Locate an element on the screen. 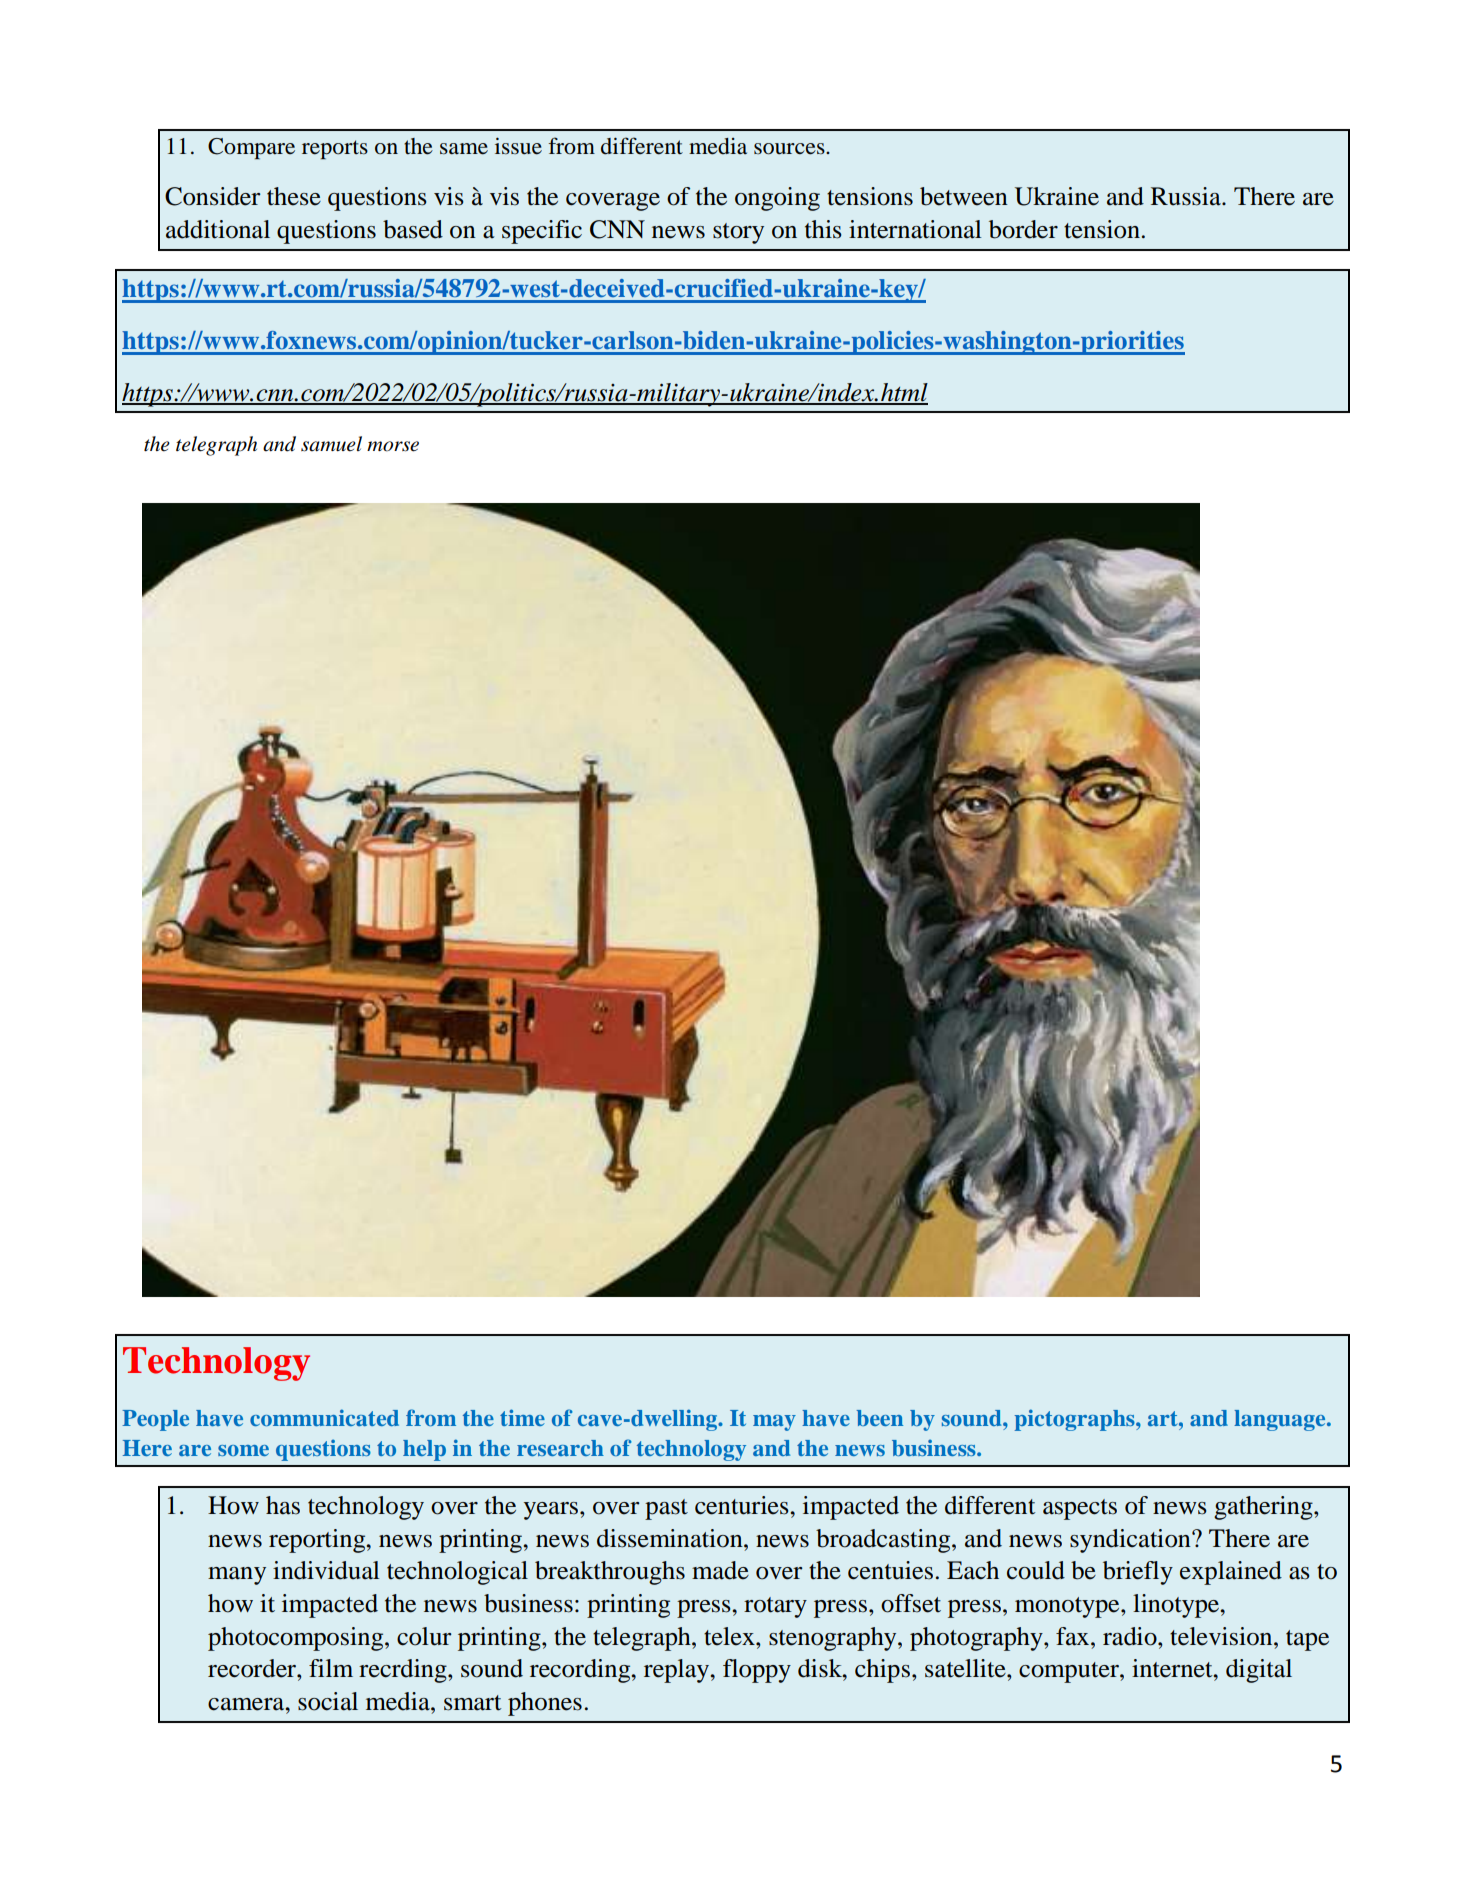 Image resolution: width=1465 pixels, height=1896 pixels. film is located at coordinates (331, 1668).
